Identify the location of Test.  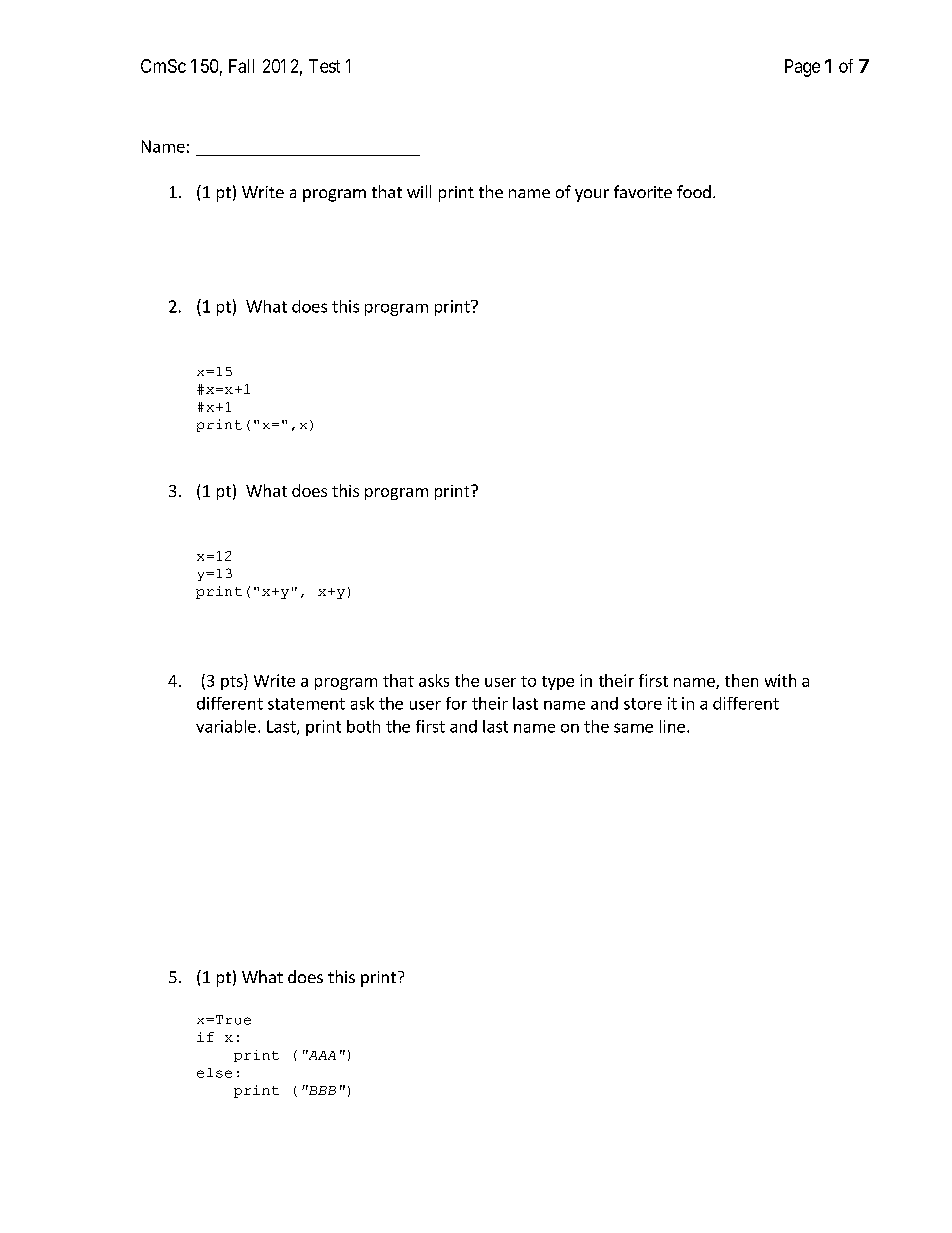
(324, 66).
